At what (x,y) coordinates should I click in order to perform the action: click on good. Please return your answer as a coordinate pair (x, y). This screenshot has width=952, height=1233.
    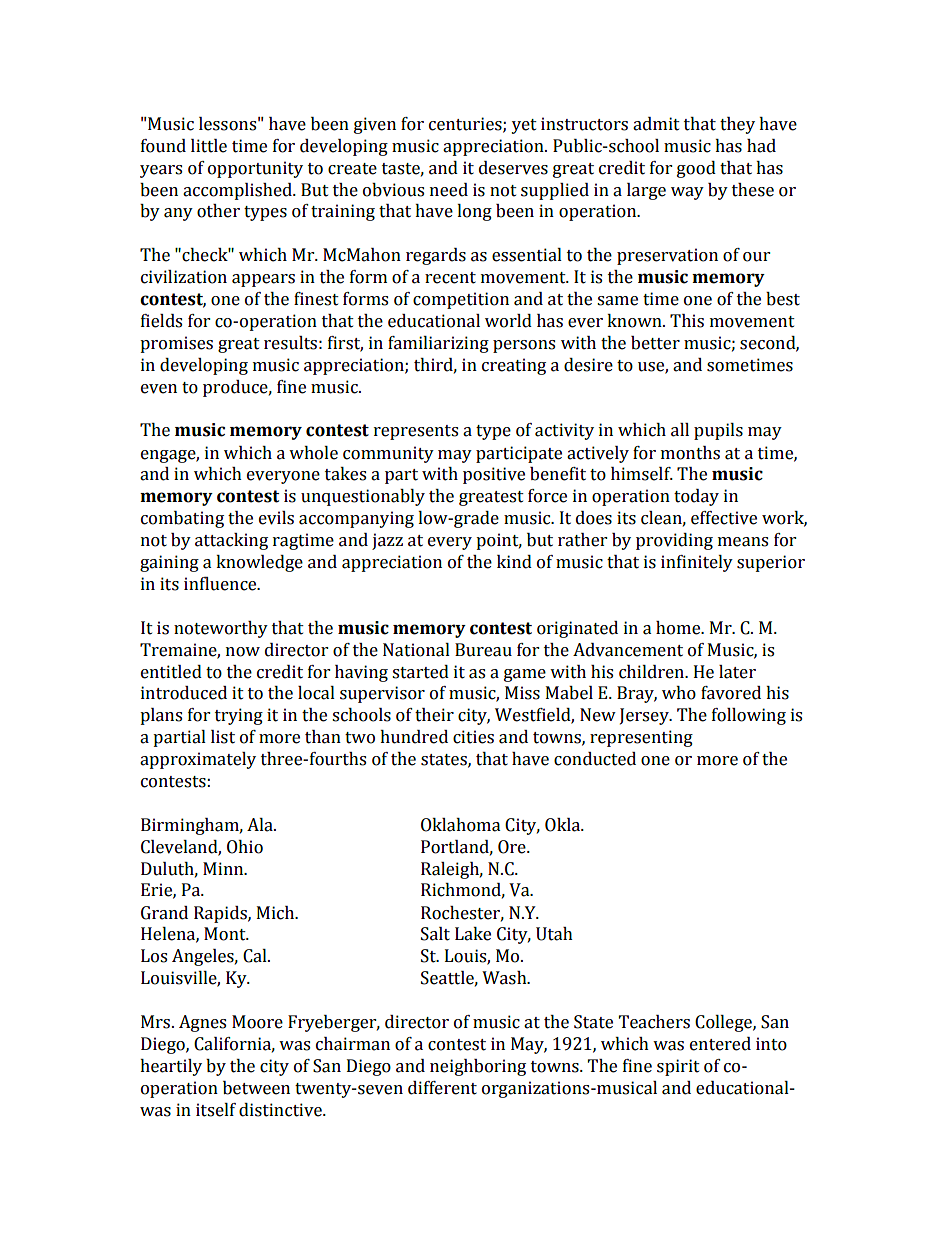
    Looking at the image, I should click on (696, 169).
